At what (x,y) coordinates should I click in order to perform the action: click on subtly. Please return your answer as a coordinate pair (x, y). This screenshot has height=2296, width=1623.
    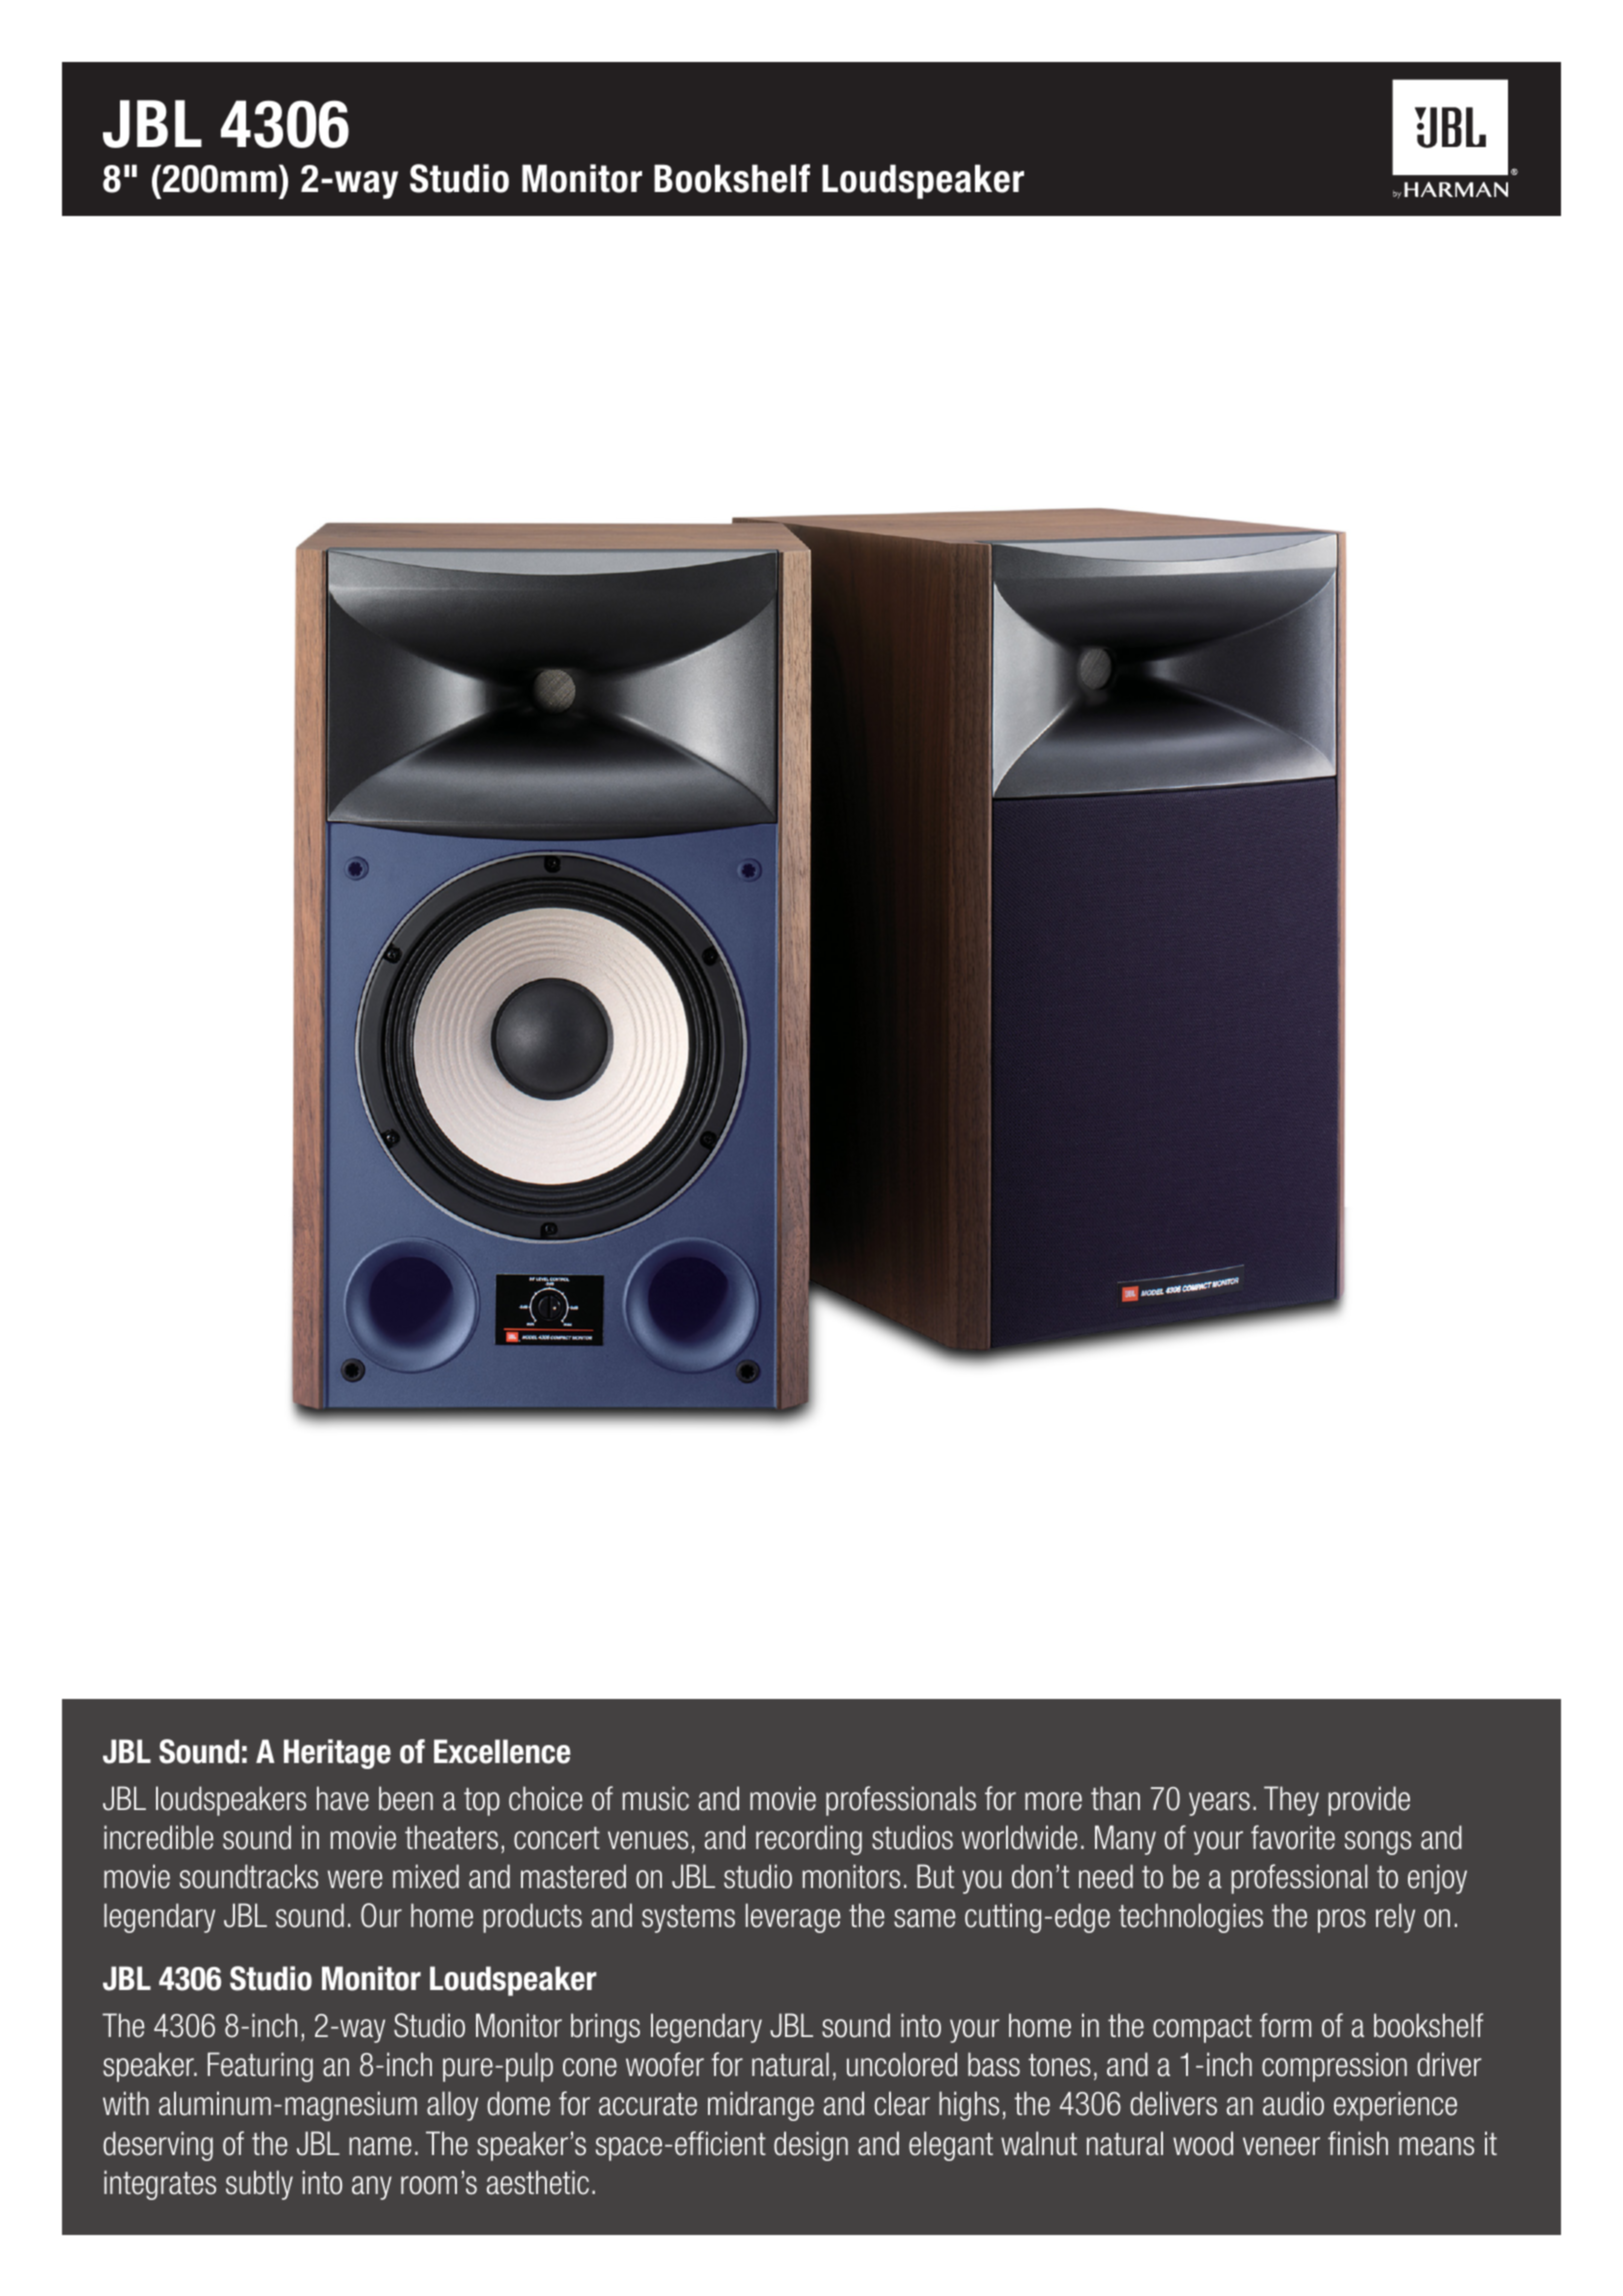
    Looking at the image, I should click on (259, 2185).
